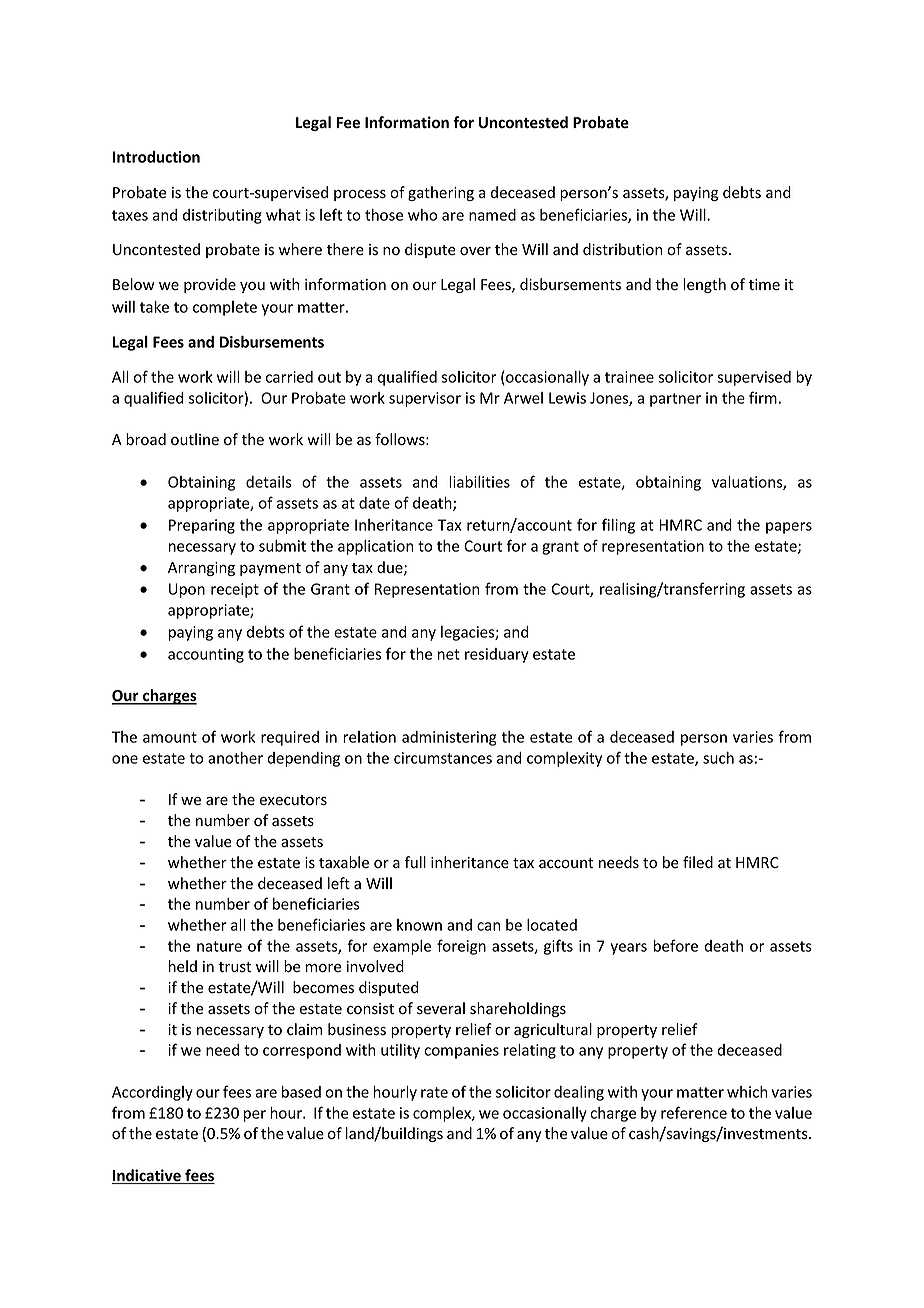  Describe the element at coordinates (789, 528) in the screenshot. I see `papers` at that location.
